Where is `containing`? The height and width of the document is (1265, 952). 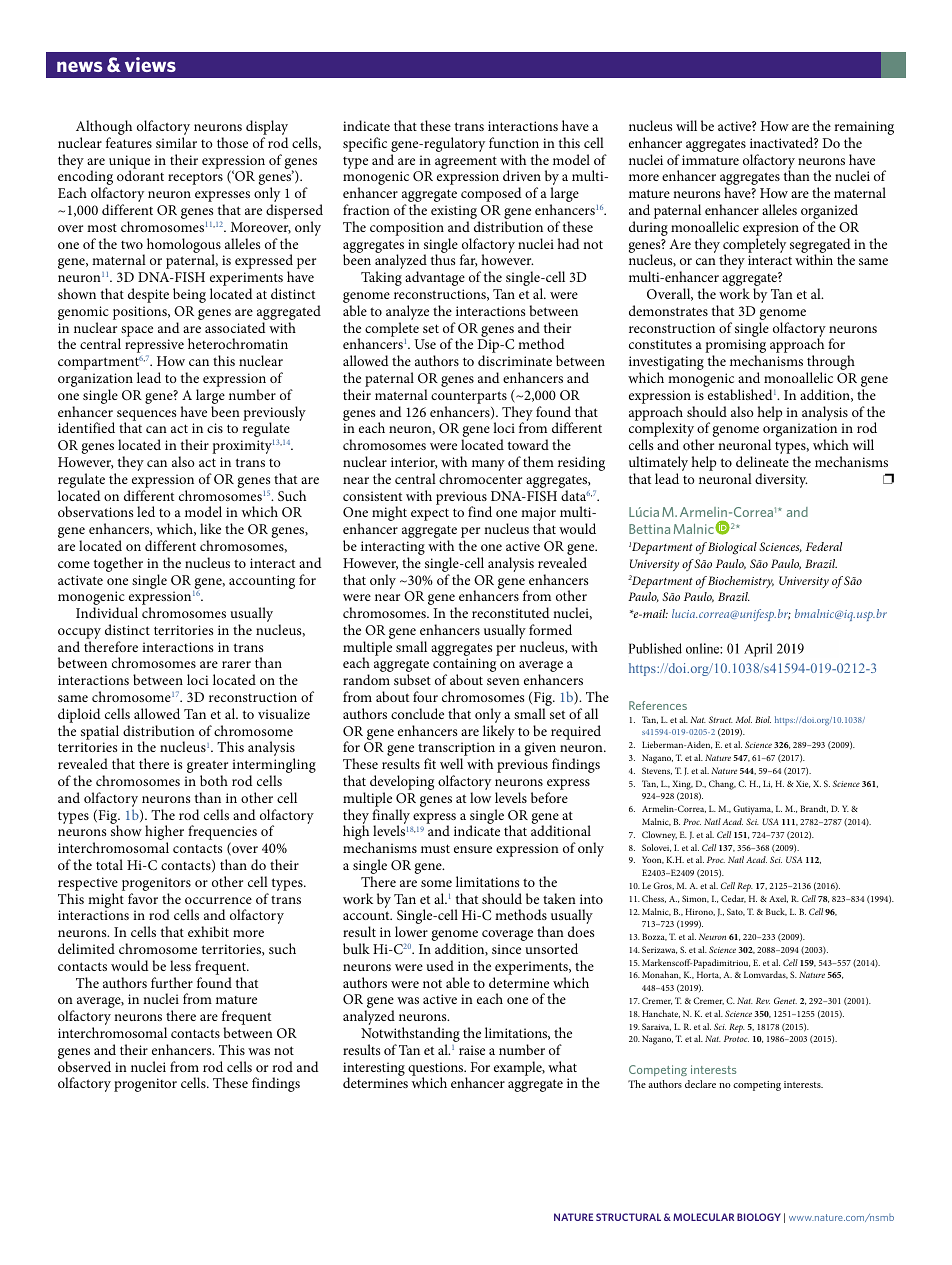
containing is located at coordinates (464, 666).
